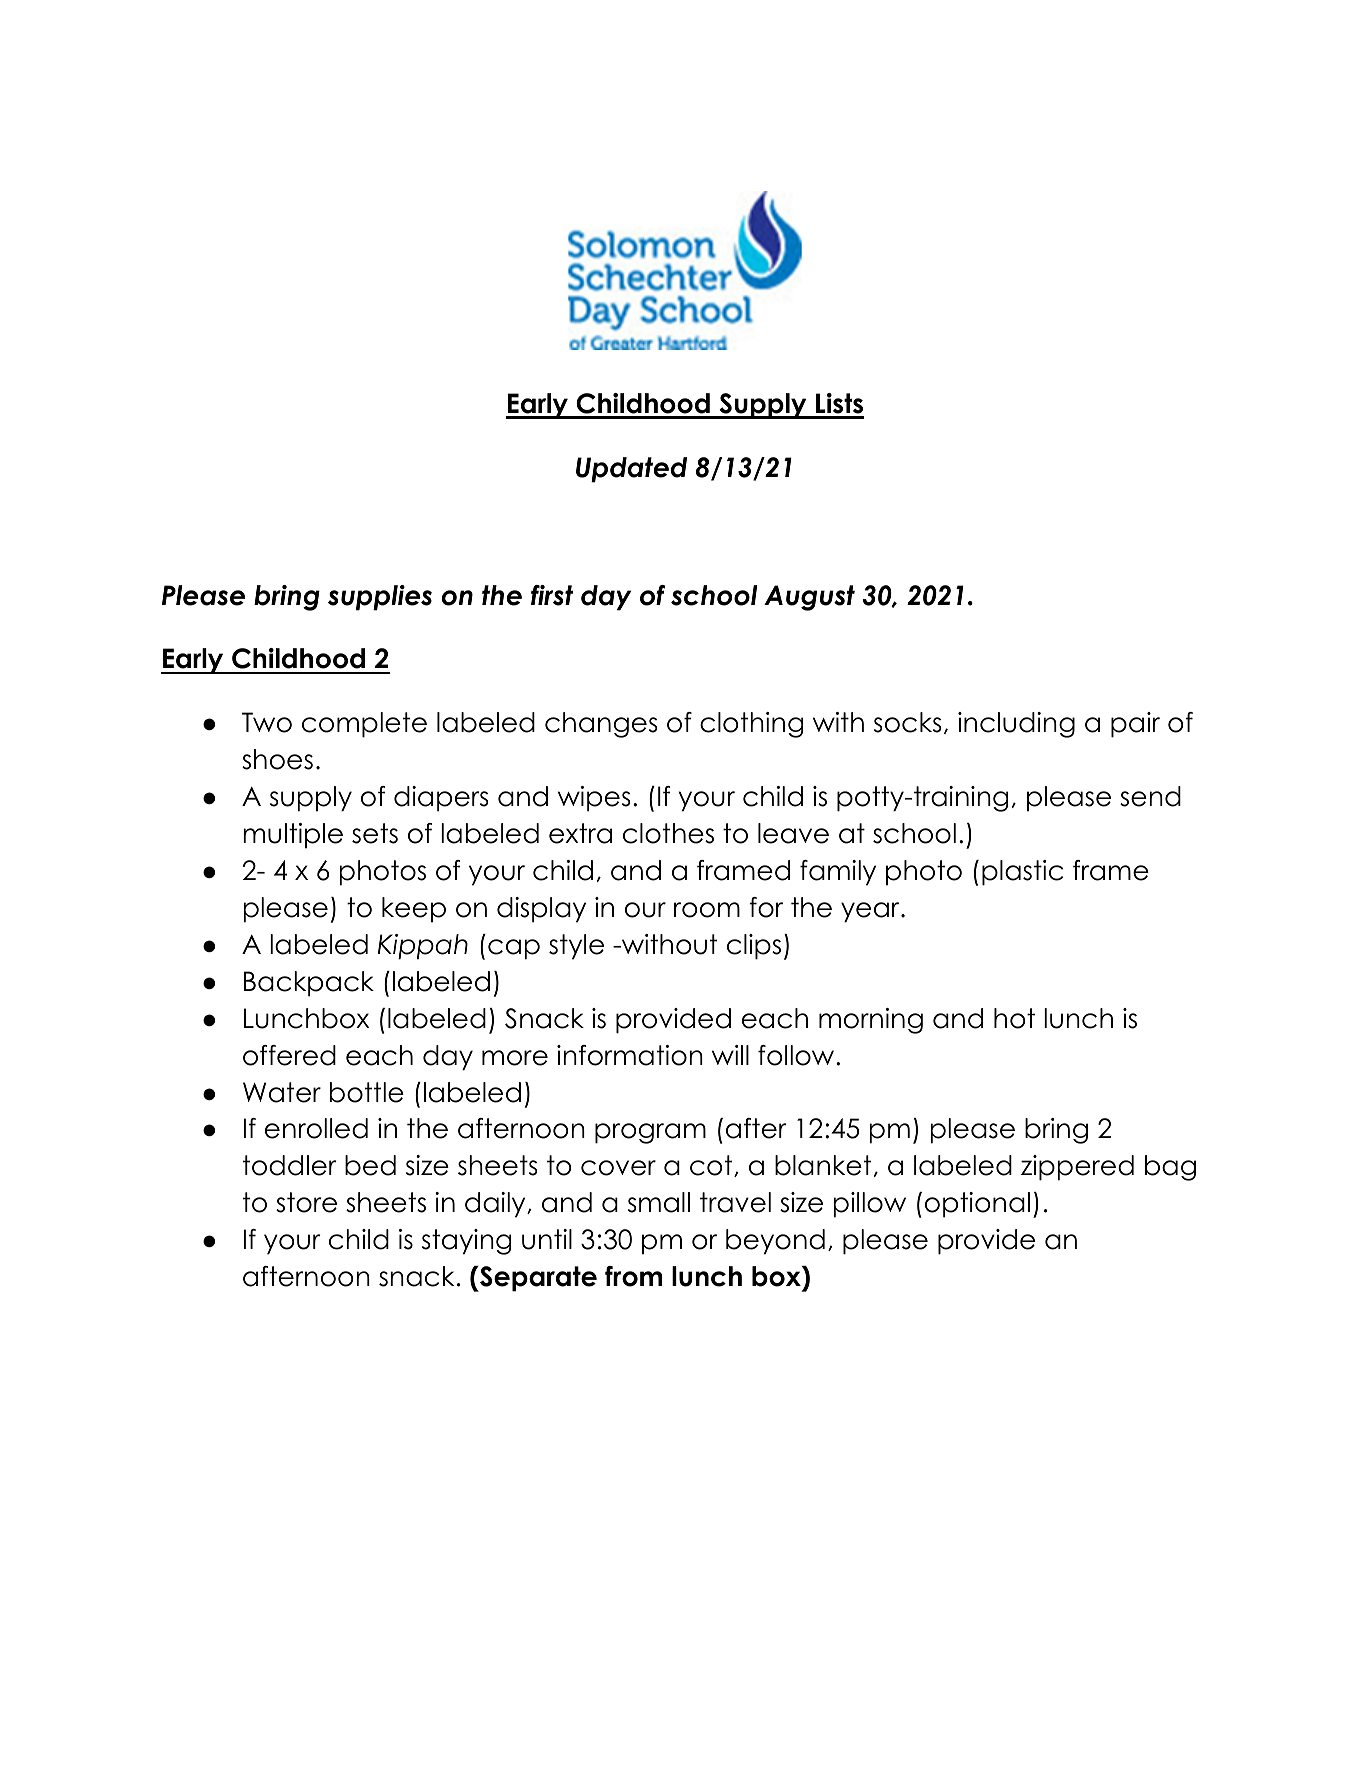 Image resolution: width=1370 pixels, height=1773 pixels. What do you see at coordinates (380, 598) in the screenshot?
I see `supplies` at bounding box center [380, 598].
